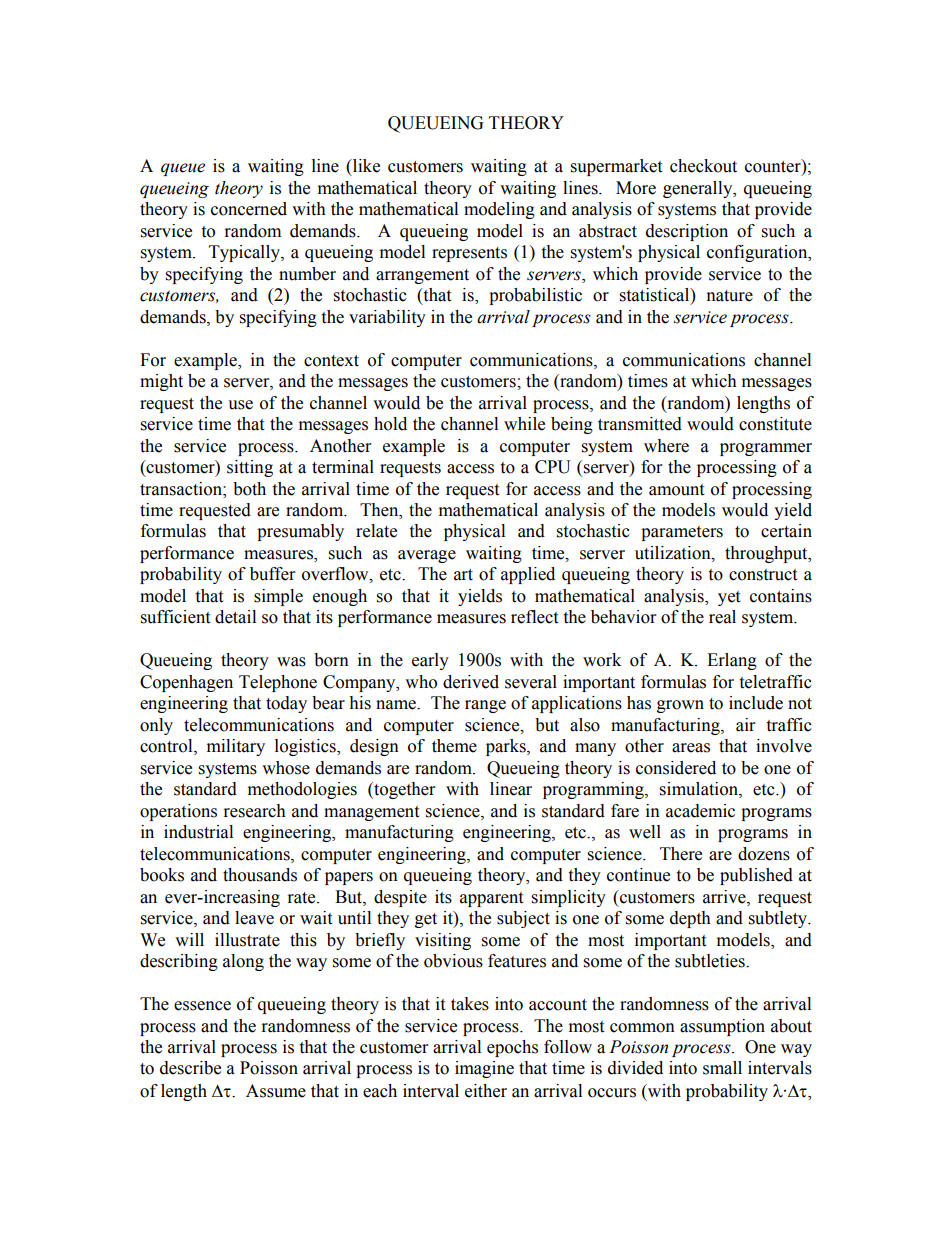  Describe the element at coordinates (190, 1068) in the document. I see `describe` at that location.
